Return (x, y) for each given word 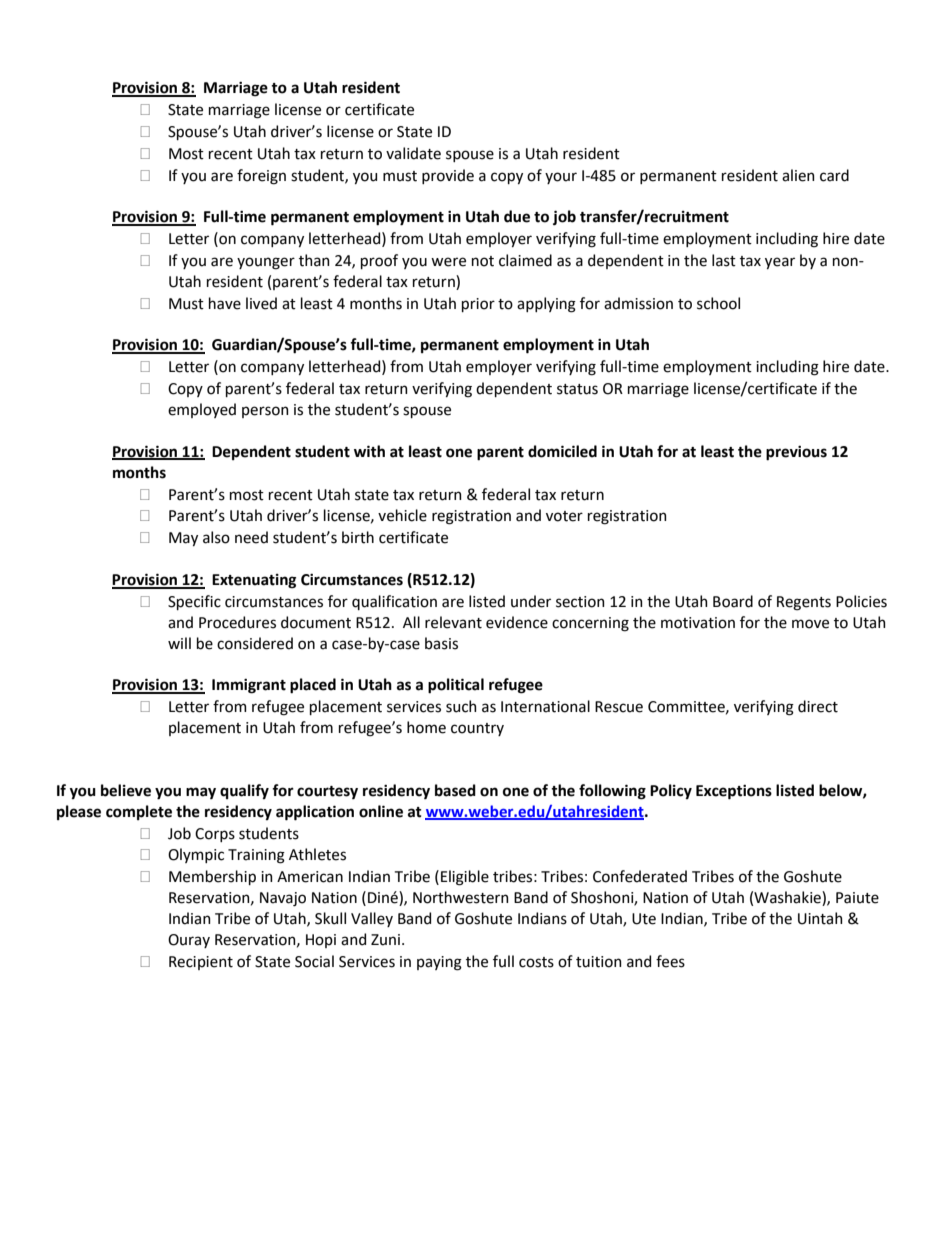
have (225, 303)
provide (448, 176)
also (216, 537)
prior (478, 305)
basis (441, 643)
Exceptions (734, 792)
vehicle (402, 515)
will (179, 643)
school (718, 303)
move (810, 624)
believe (126, 790)
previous (796, 453)
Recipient (201, 963)
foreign (261, 177)
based (455, 790)
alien (798, 175)
